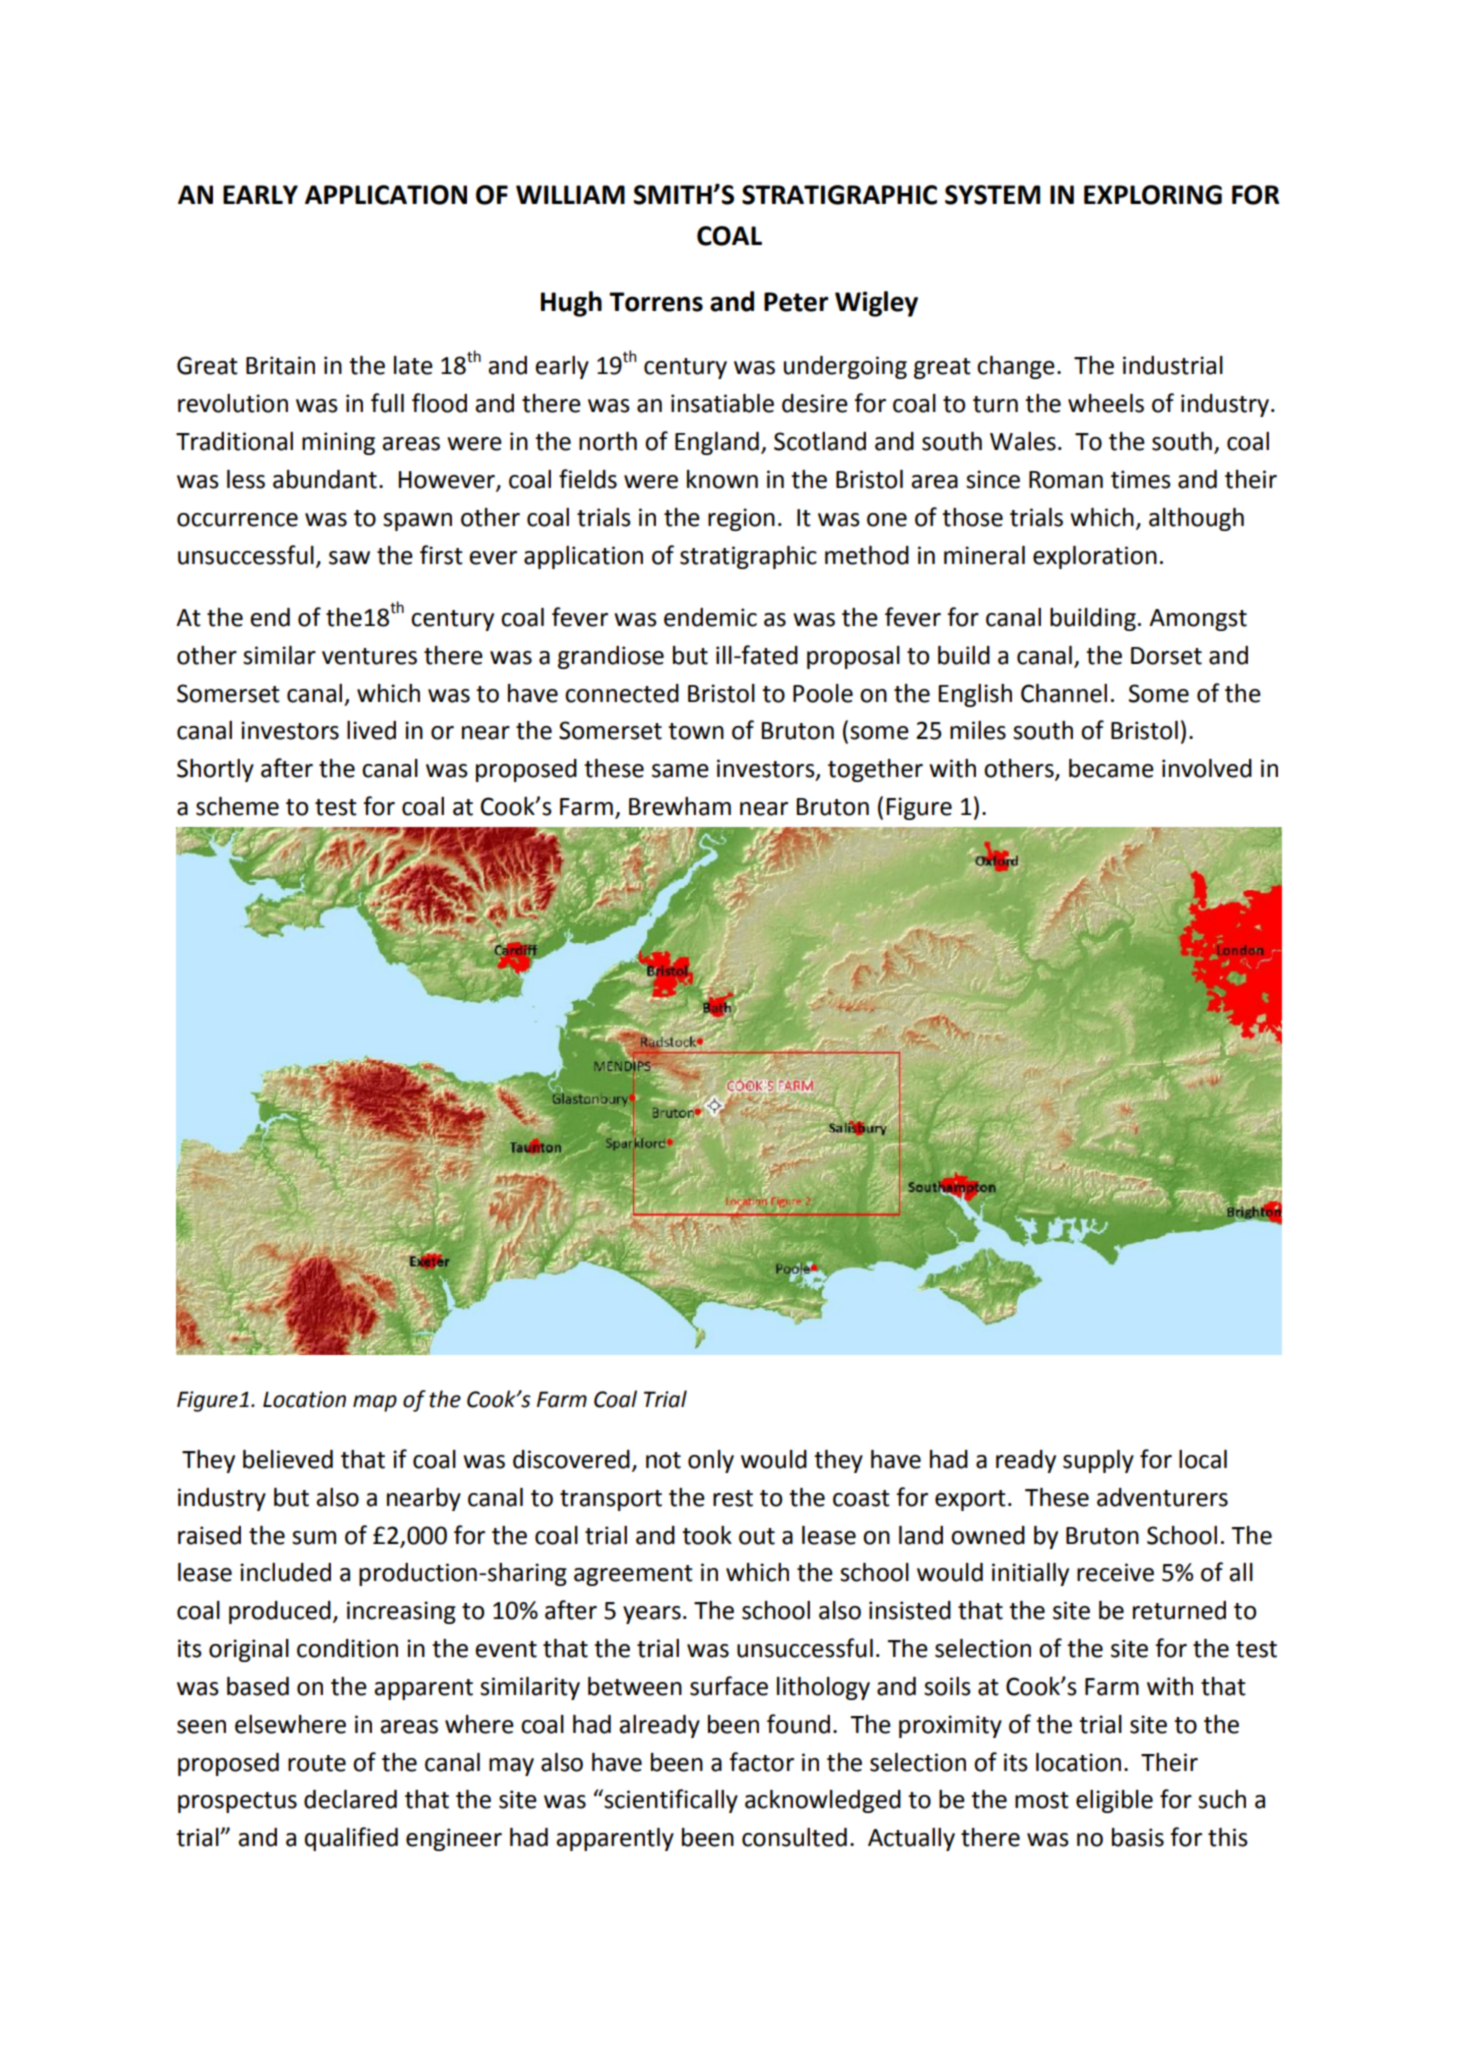  I want to click on scheme, so click(237, 806).
